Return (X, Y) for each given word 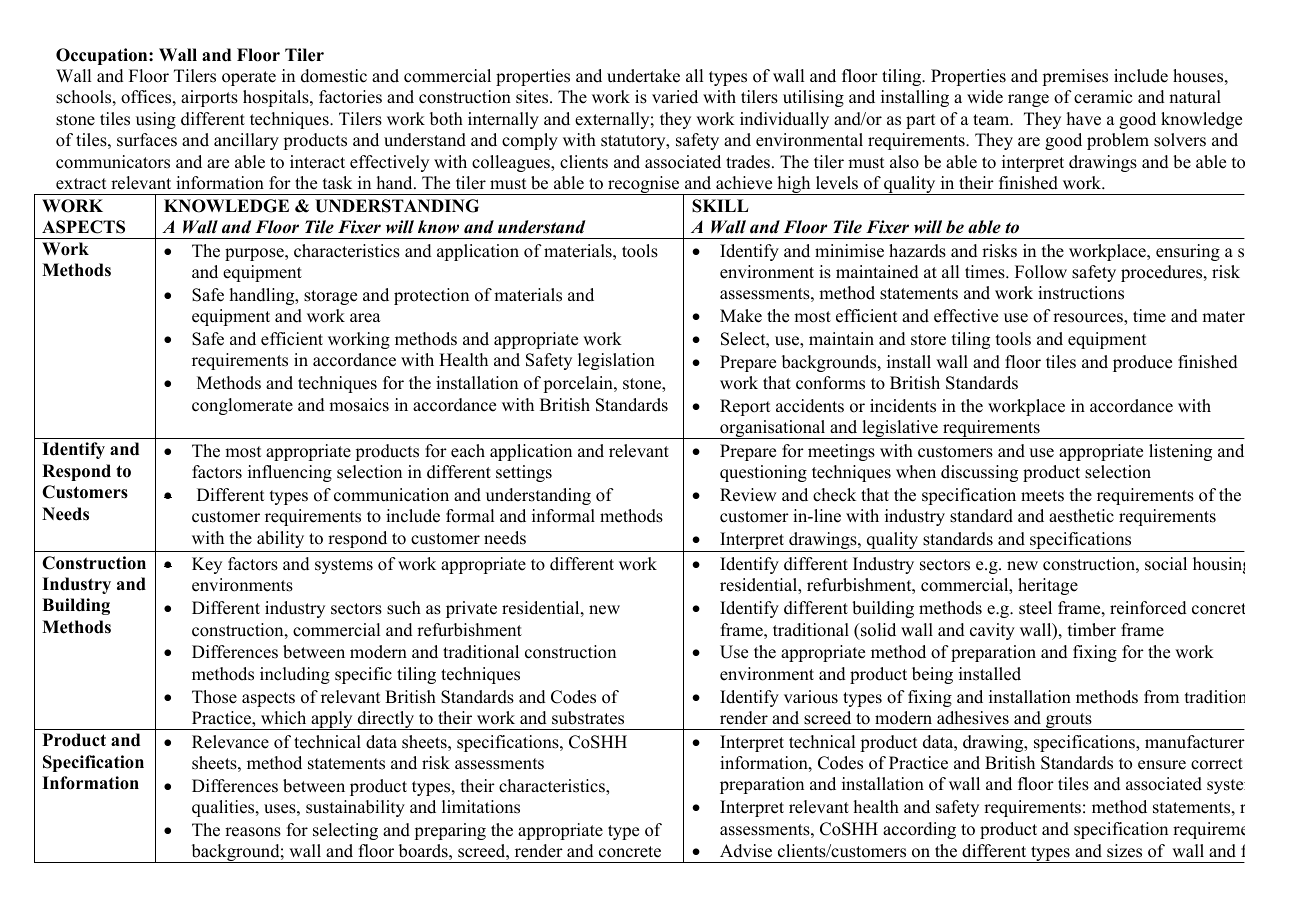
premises (1075, 77)
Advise (746, 851)
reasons (253, 832)
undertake (643, 76)
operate (249, 78)
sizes (1124, 851)
